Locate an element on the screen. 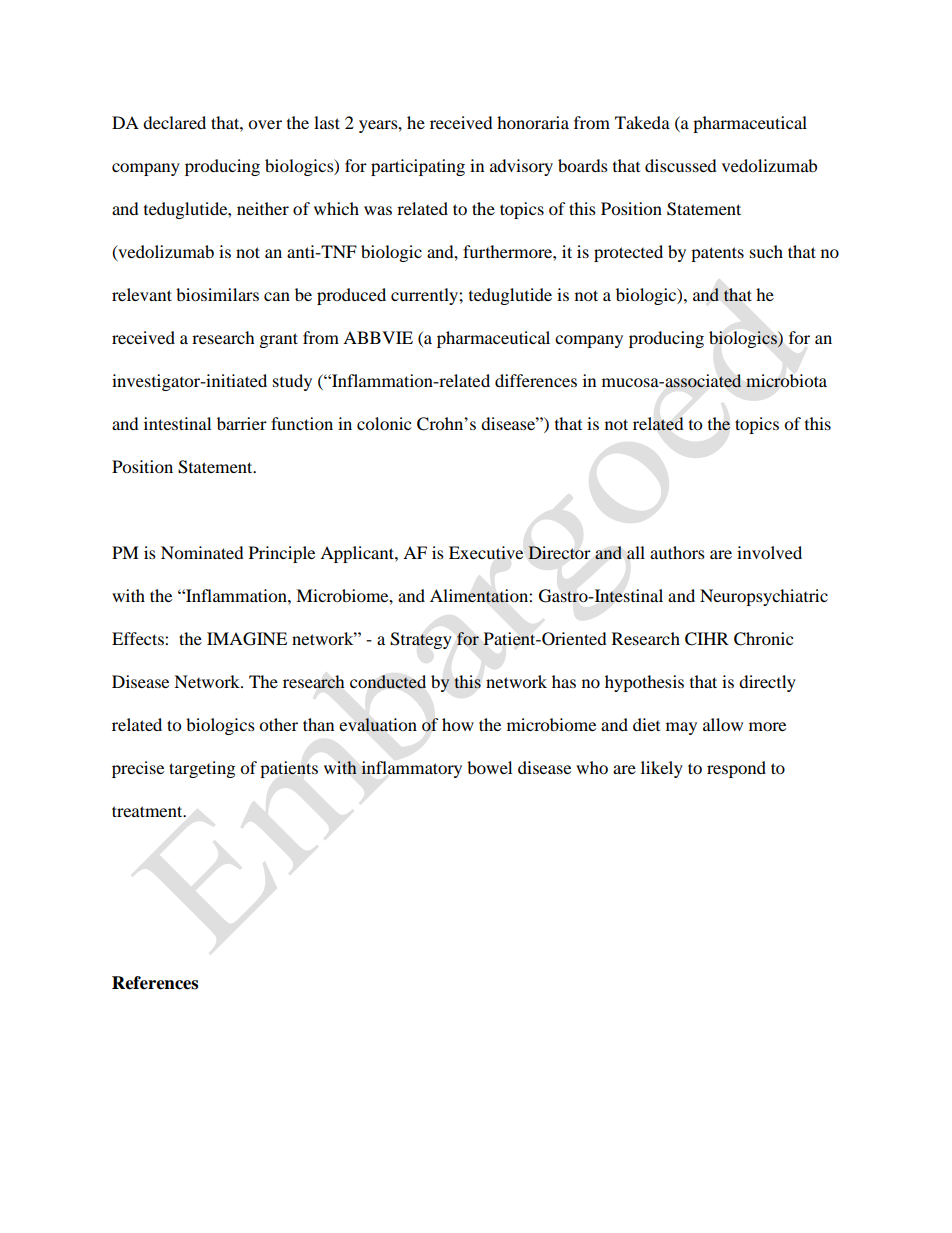 The width and height of the screenshot is (952, 1233). participating is located at coordinates (418, 167).
